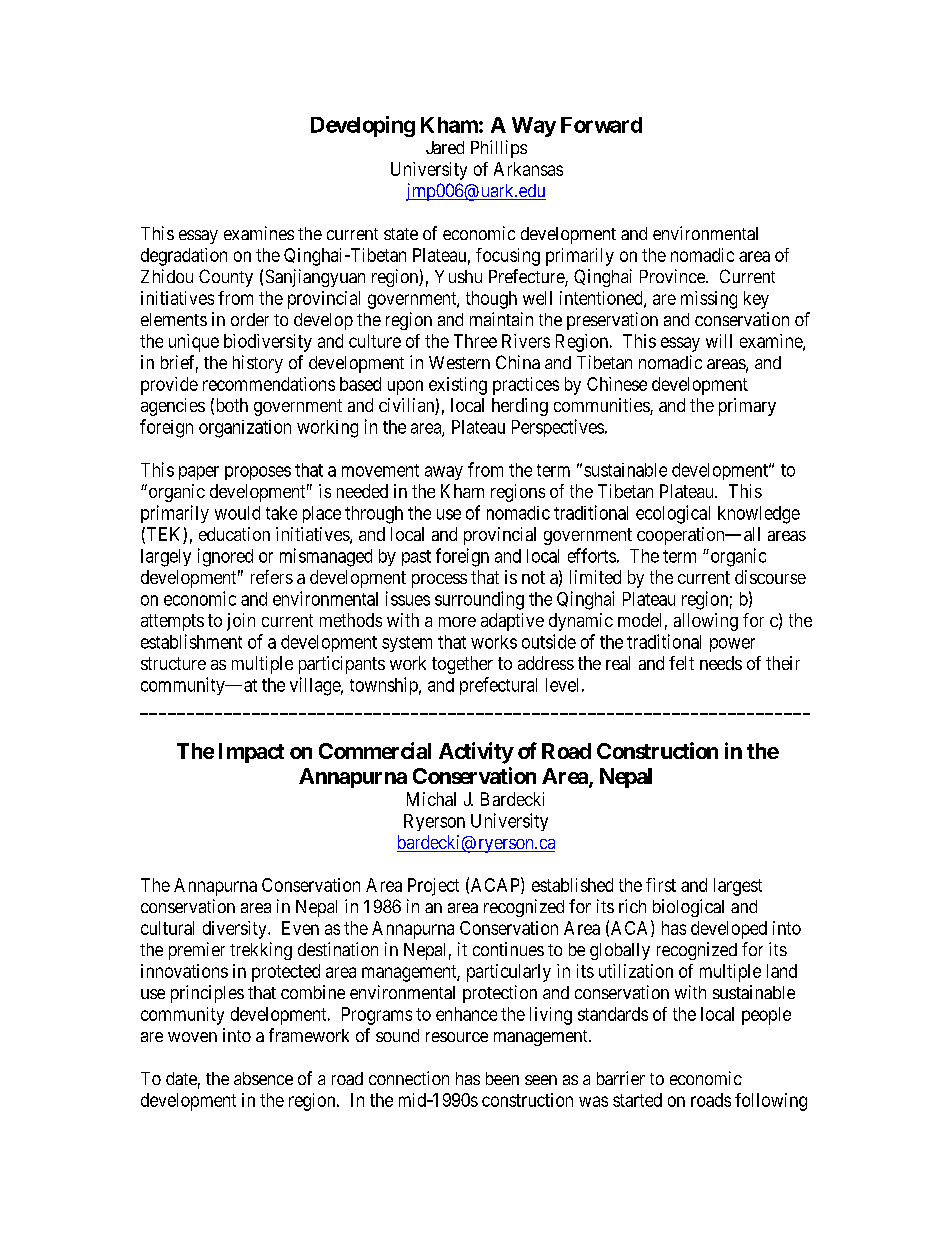 This page has height=1233, width=952. I want to click on primary, so click(747, 407).
